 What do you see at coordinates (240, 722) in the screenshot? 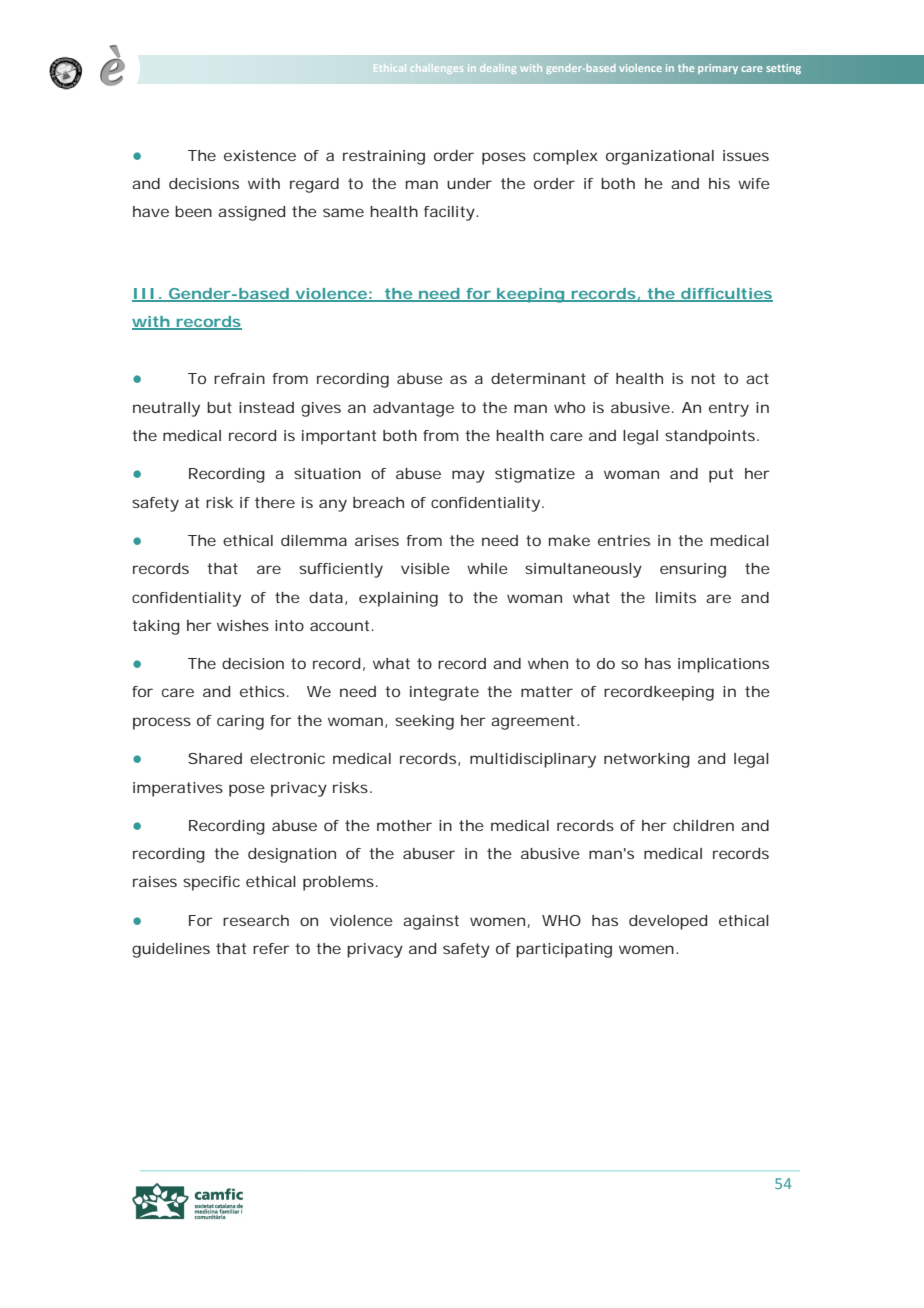
I see `caring` at bounding box center [240, 722].
